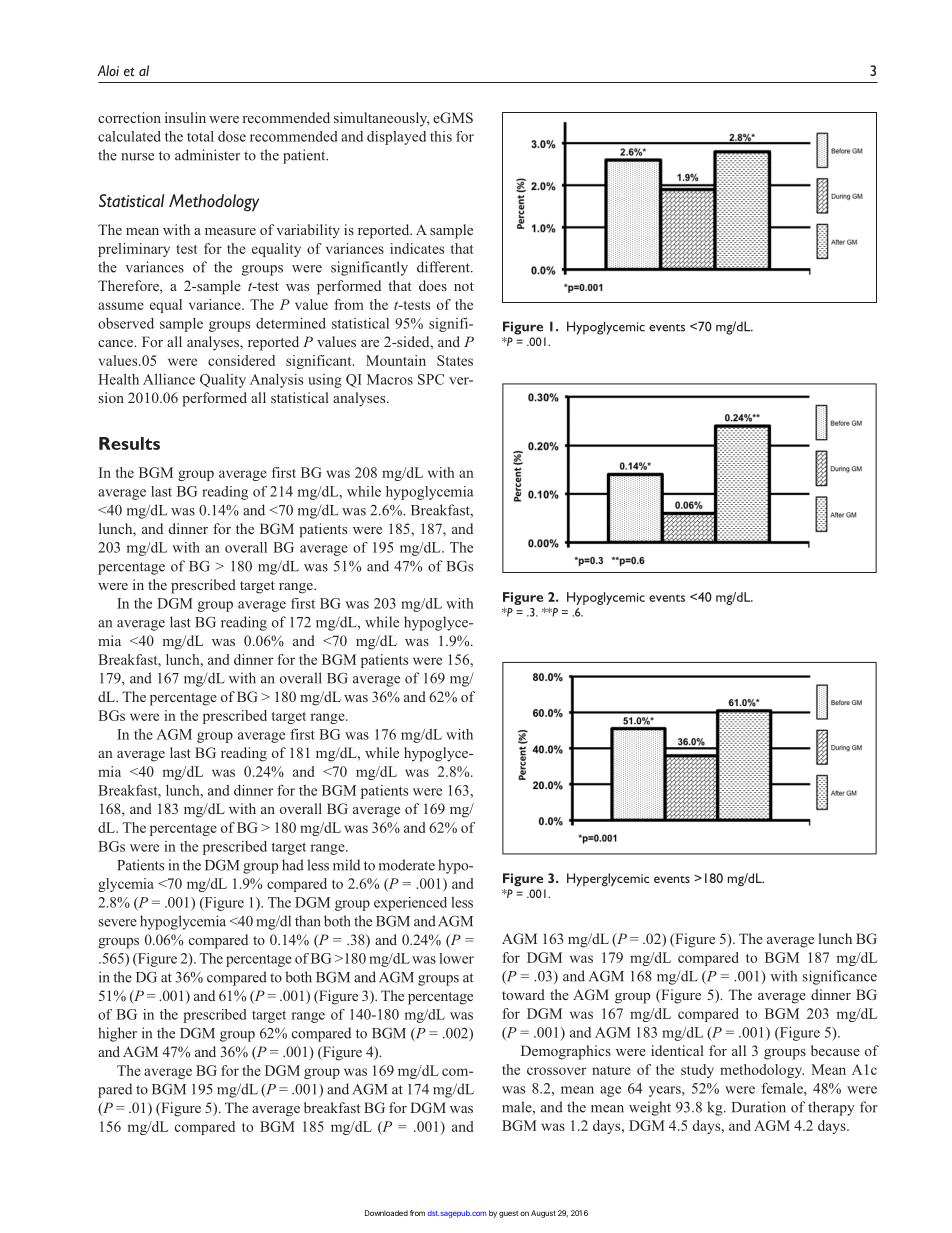  Describe the element at coordinates (207, 155) in the image. I see `administer` at that location.
